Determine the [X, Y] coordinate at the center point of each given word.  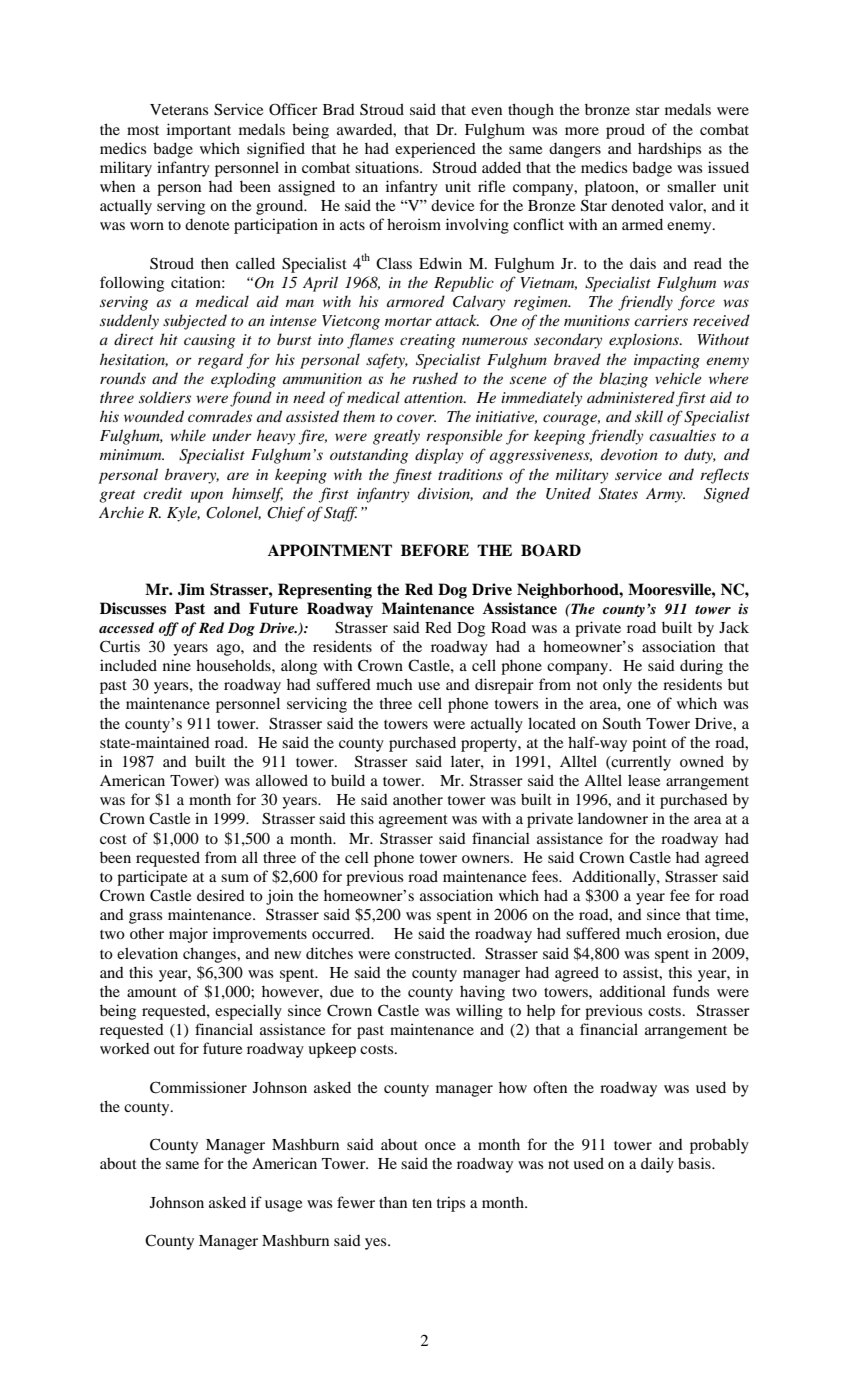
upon [207, 497]
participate [152, 878]
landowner [613, 818]
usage [283, 1206]
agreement [413, 821]
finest [412, 476]
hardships [669, 150]
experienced [435, 150]
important [199, 131]
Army [665, 495]
